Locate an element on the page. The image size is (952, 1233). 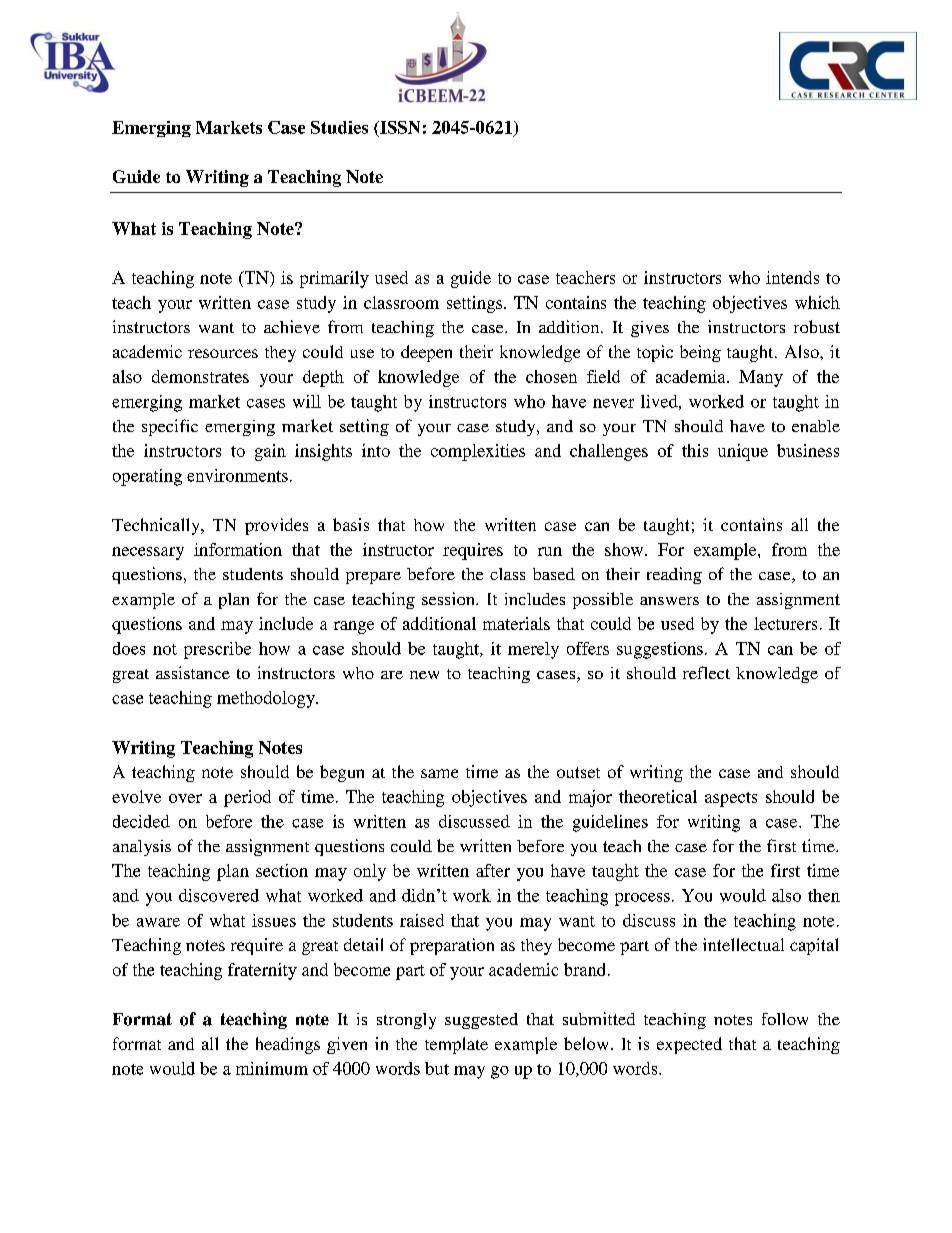
template is located at coordinates (456, 1045).
